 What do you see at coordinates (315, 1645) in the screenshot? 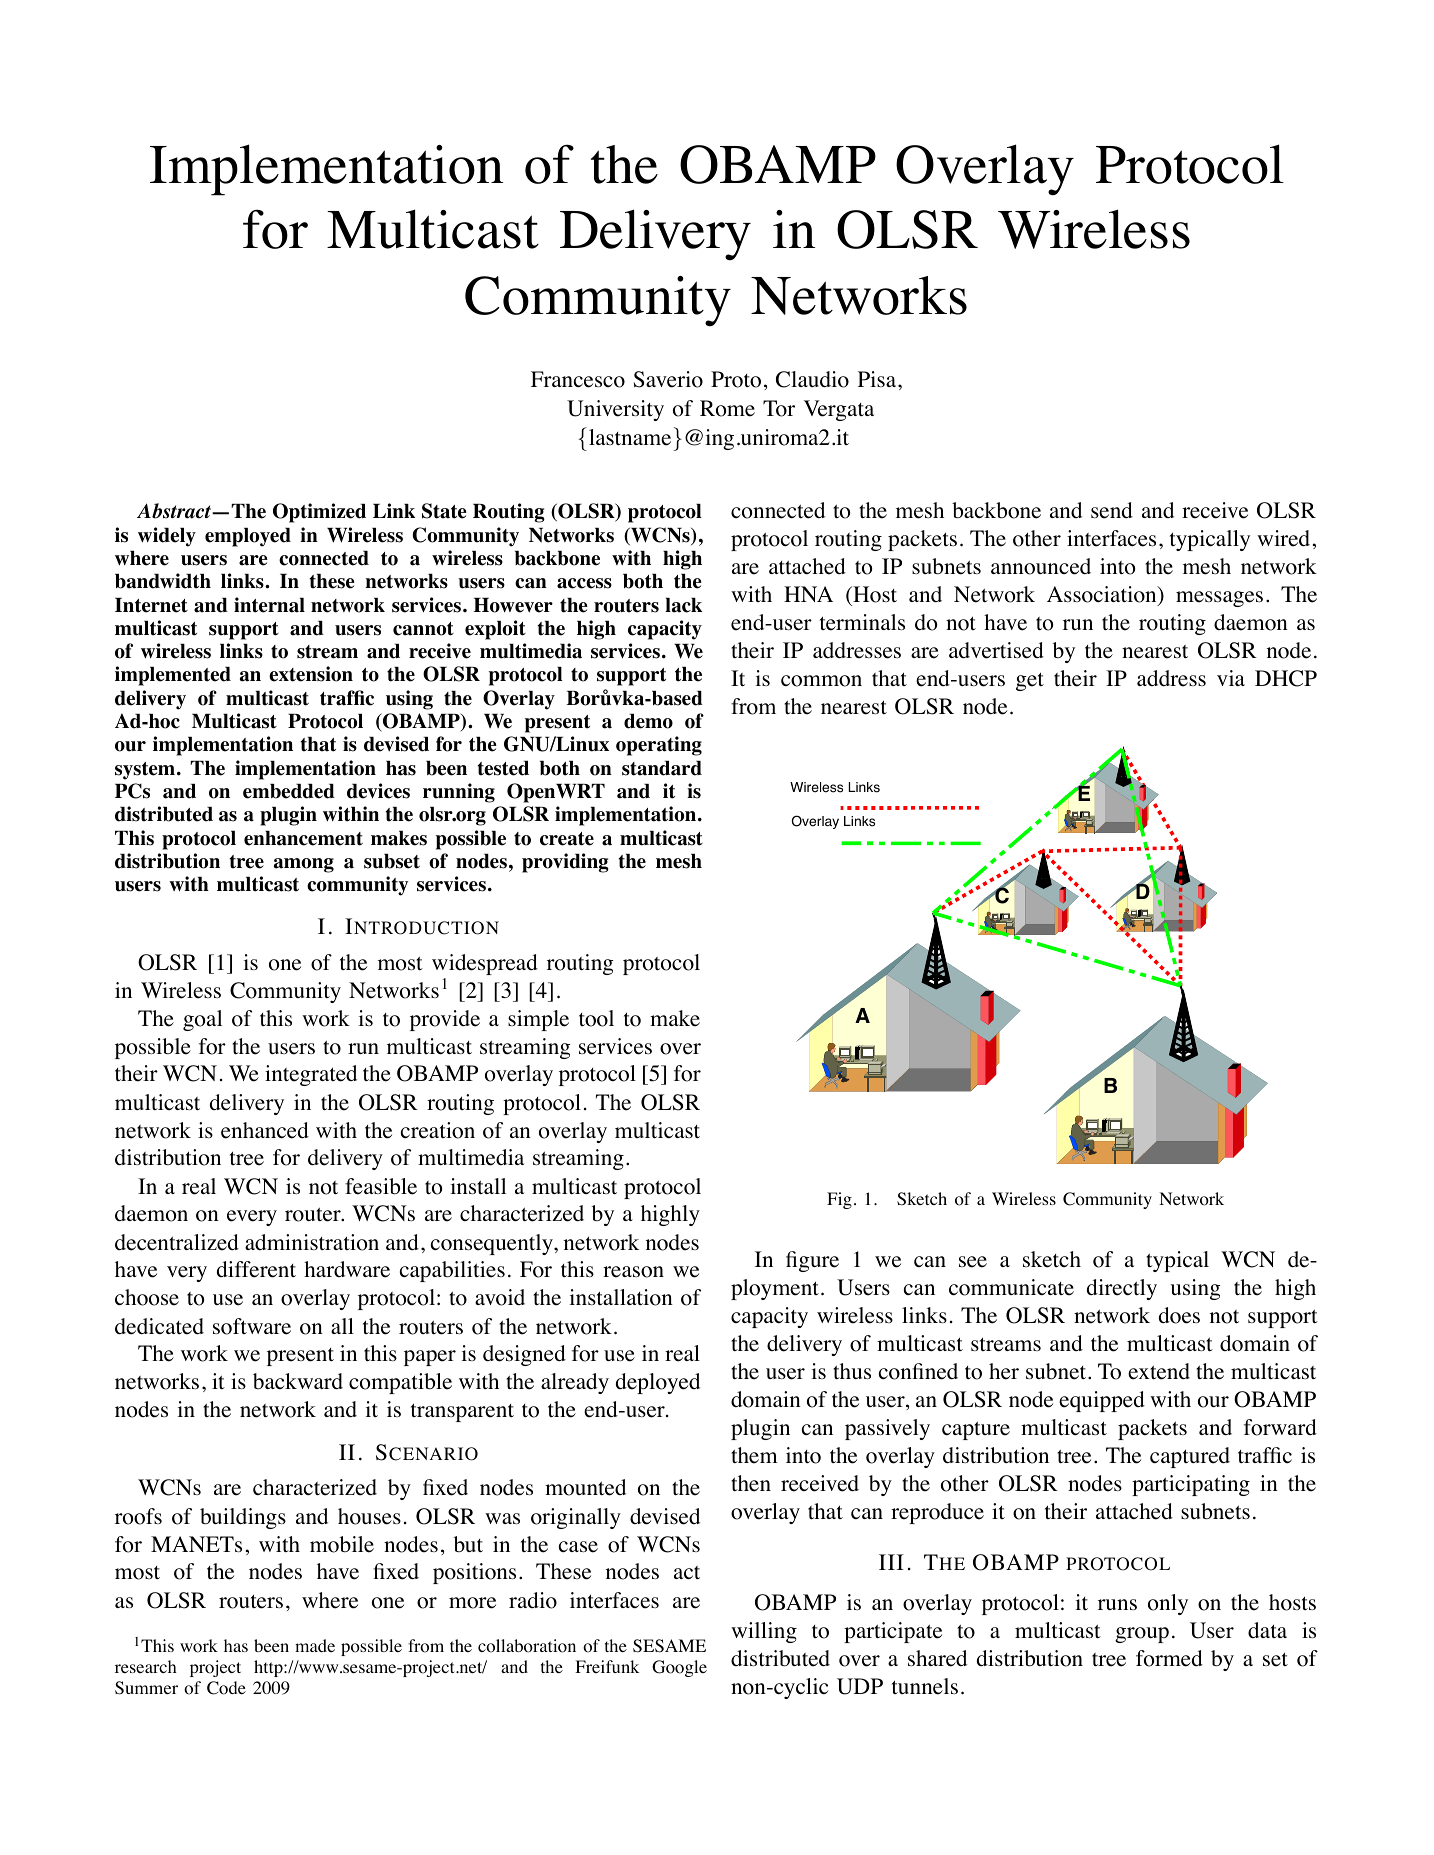
I see `made` at bounding box center [315, 1645].
